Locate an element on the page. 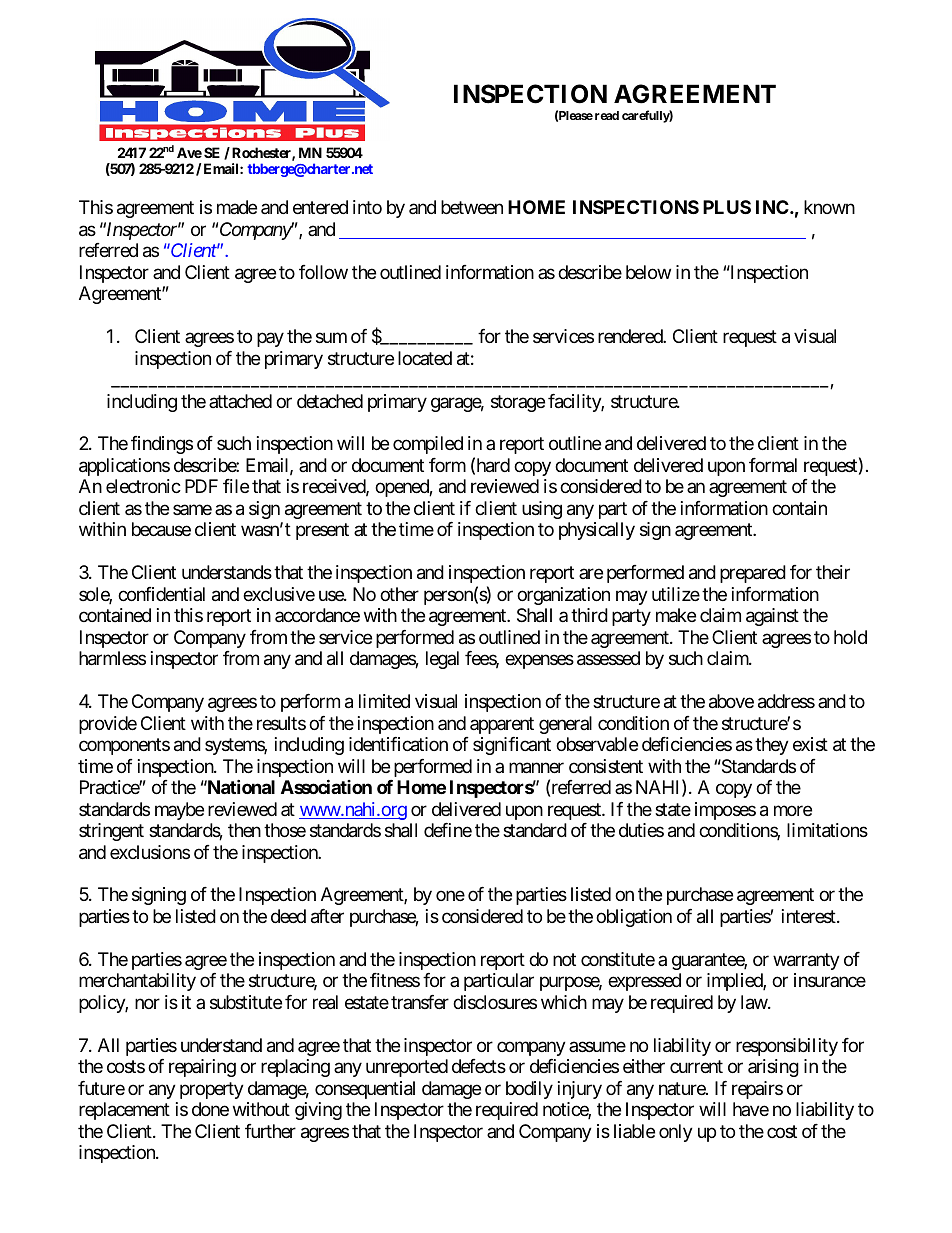 The height and width of the document is (1233, 952). between is located at coordinates (472, 207).
